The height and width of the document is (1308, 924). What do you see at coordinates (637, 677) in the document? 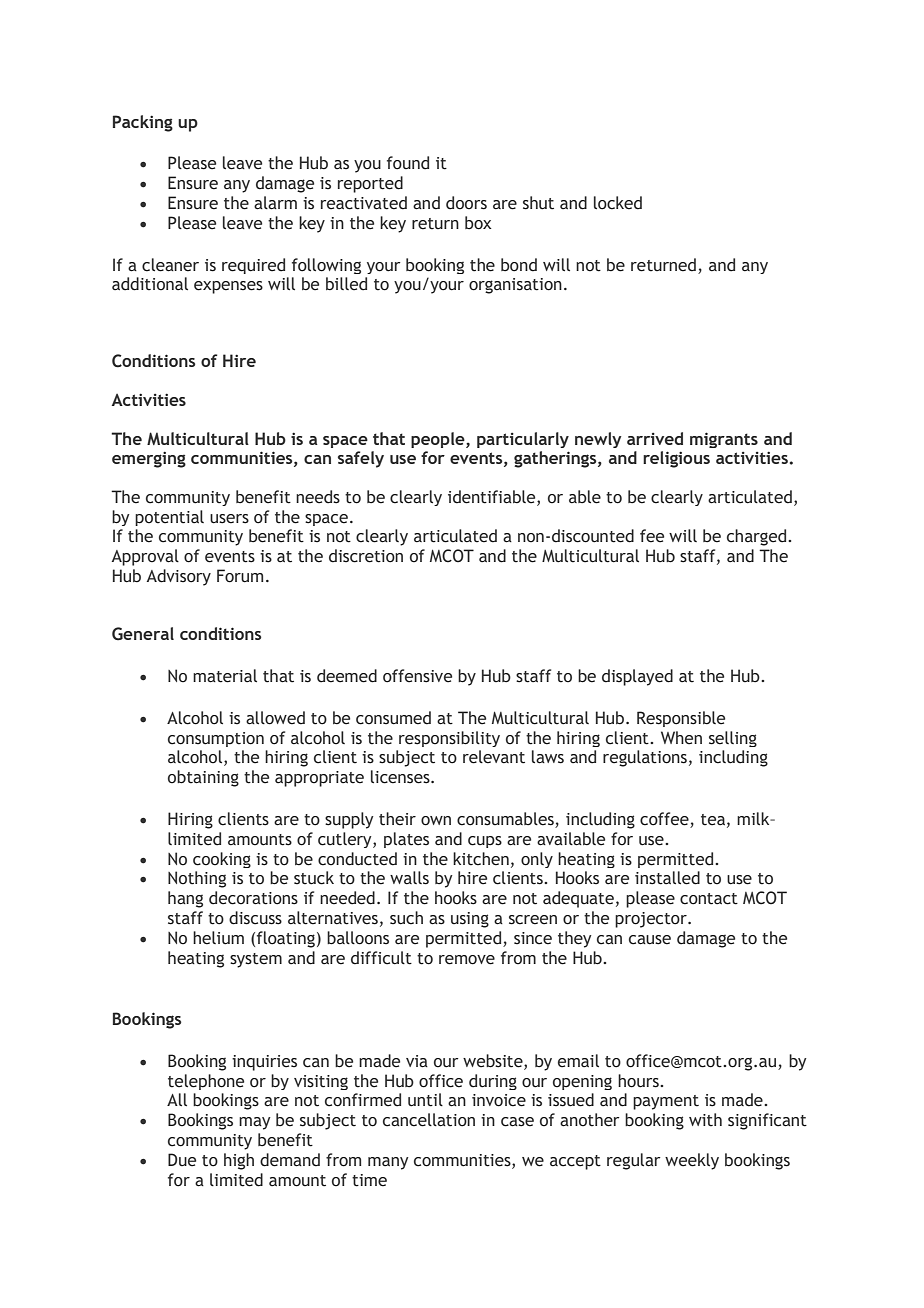
I see `displayed` at bounding box center [637, 677].
